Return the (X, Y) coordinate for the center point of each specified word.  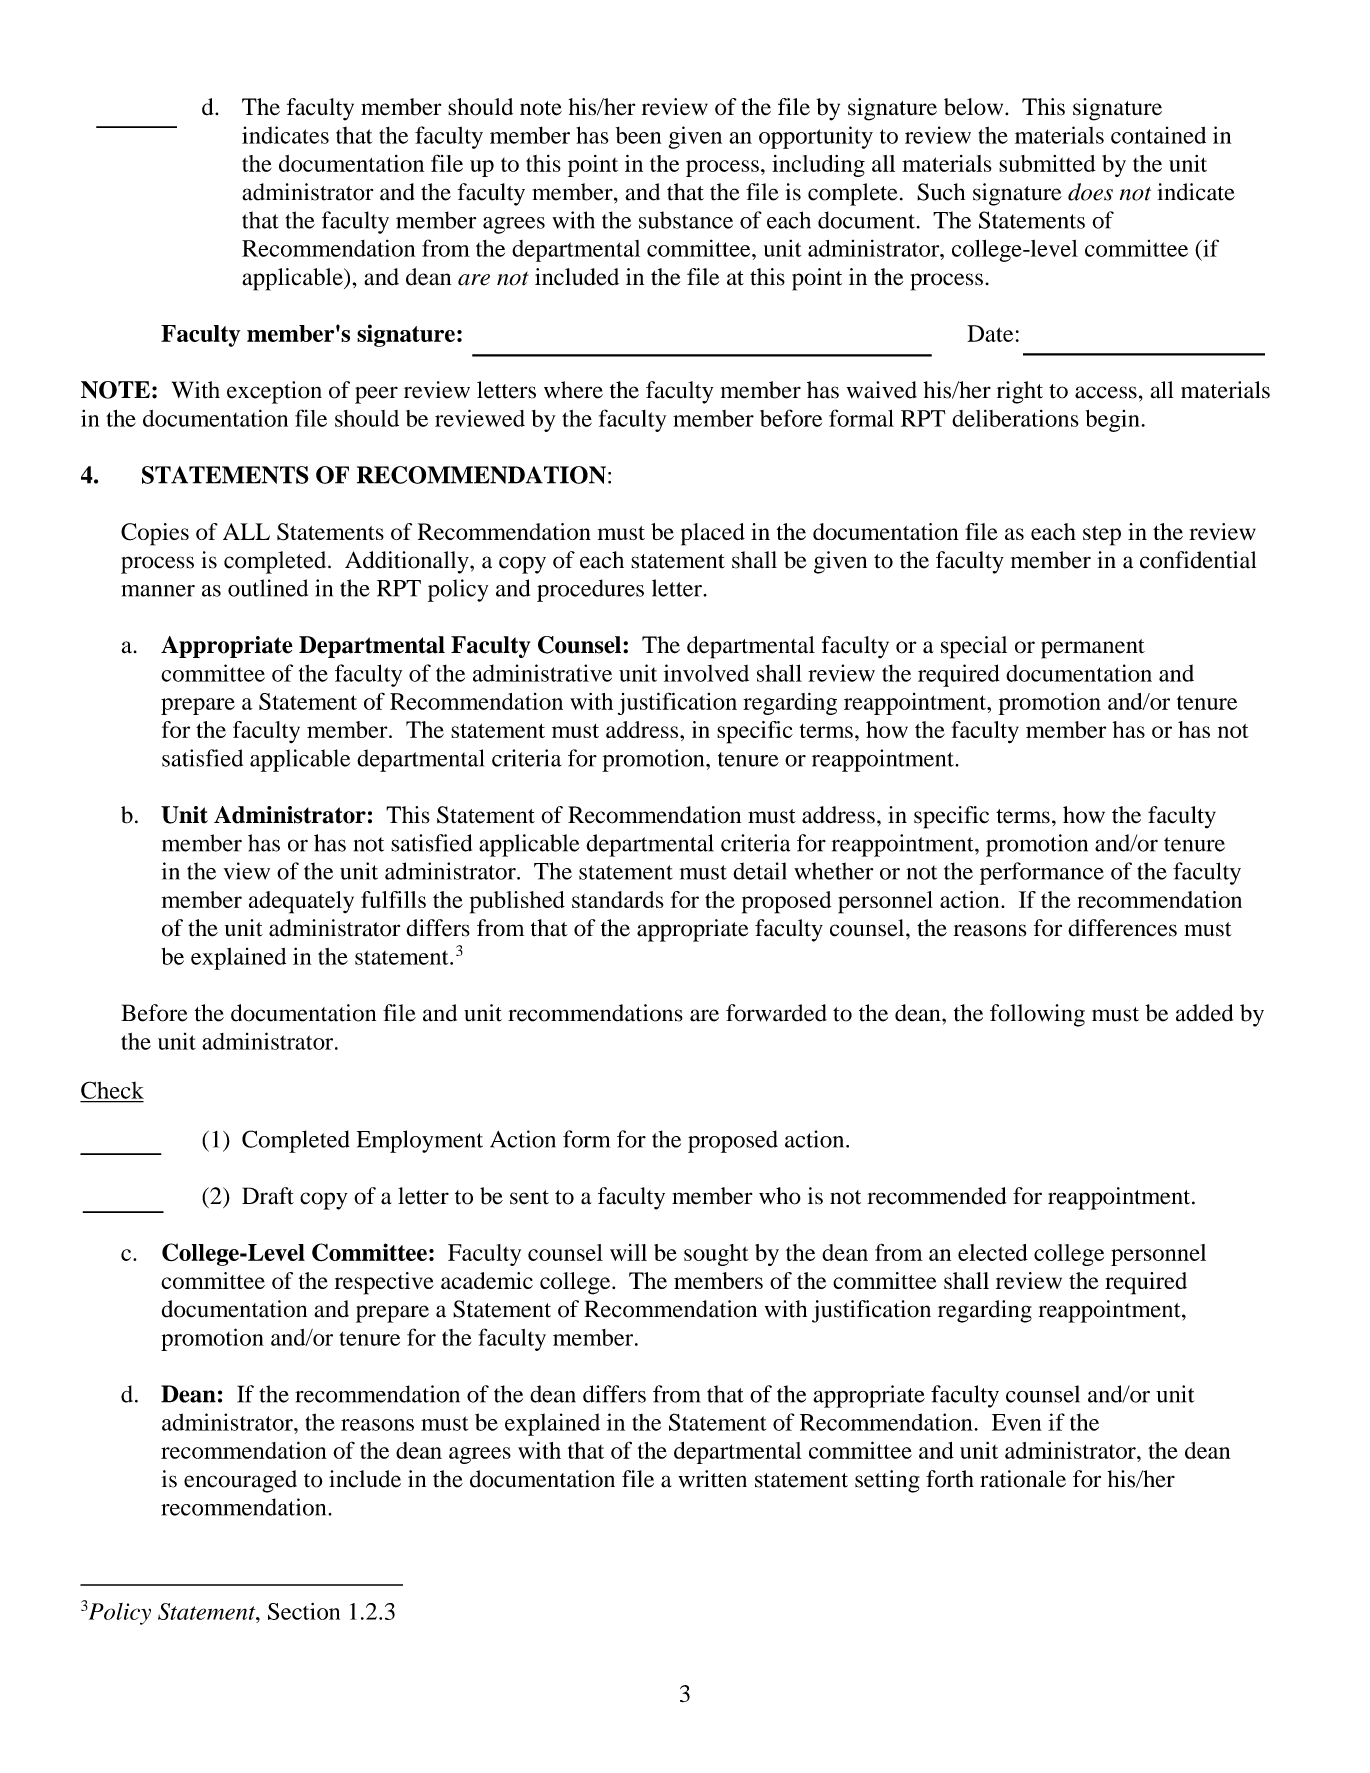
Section (304, 1611)
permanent (1093, 649)
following (1037, 1015)
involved (706, 673)
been (639, 135)
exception (274, 392)
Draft (268, 1196)
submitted (1047, 163)
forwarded (776, 1013)
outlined (268, 588)
